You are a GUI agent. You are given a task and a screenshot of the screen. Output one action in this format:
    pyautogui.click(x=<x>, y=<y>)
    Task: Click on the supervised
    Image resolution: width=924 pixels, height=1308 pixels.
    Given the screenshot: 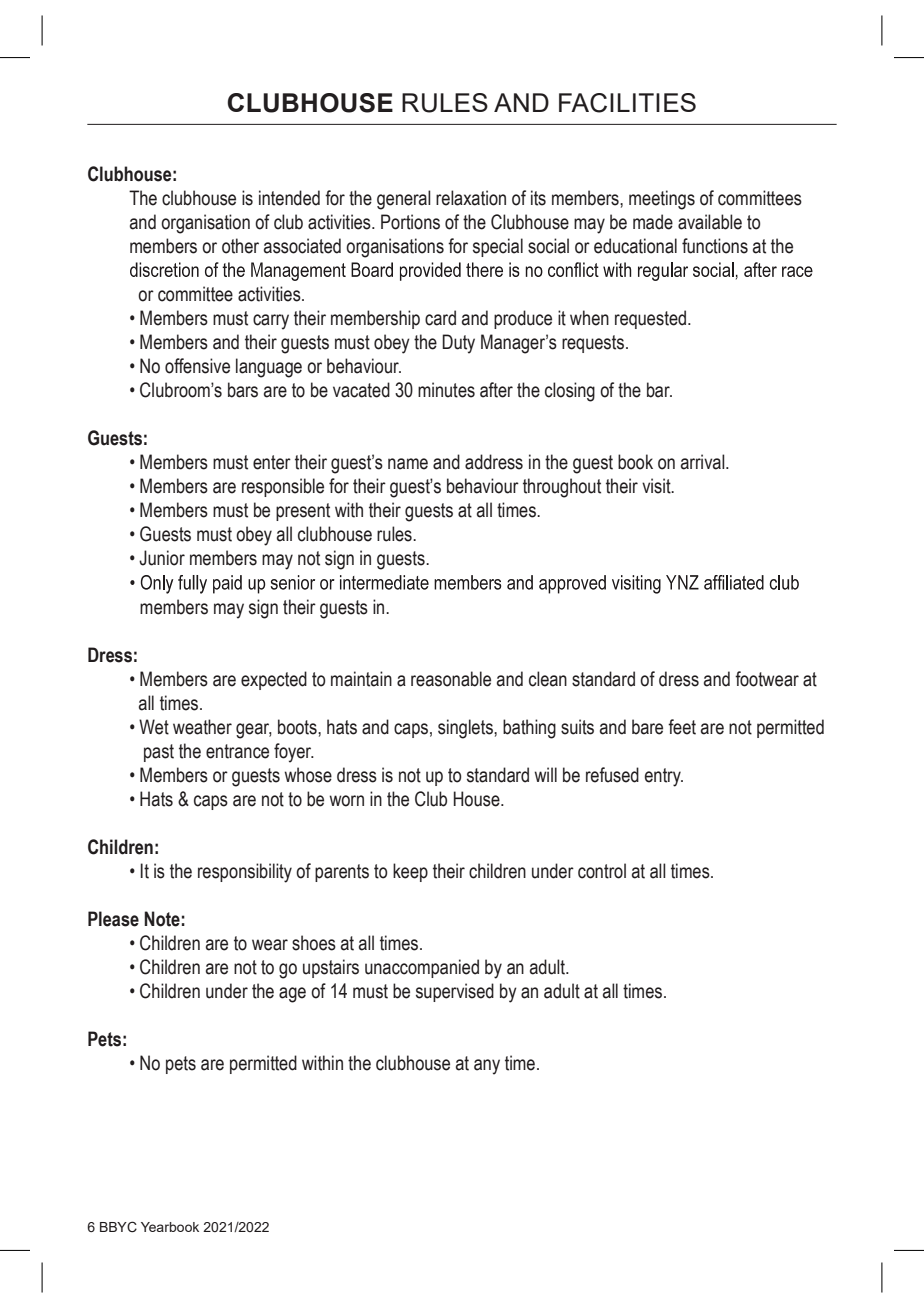 What is the action you would take?
    pyautogui.click(x=455, y=992)
